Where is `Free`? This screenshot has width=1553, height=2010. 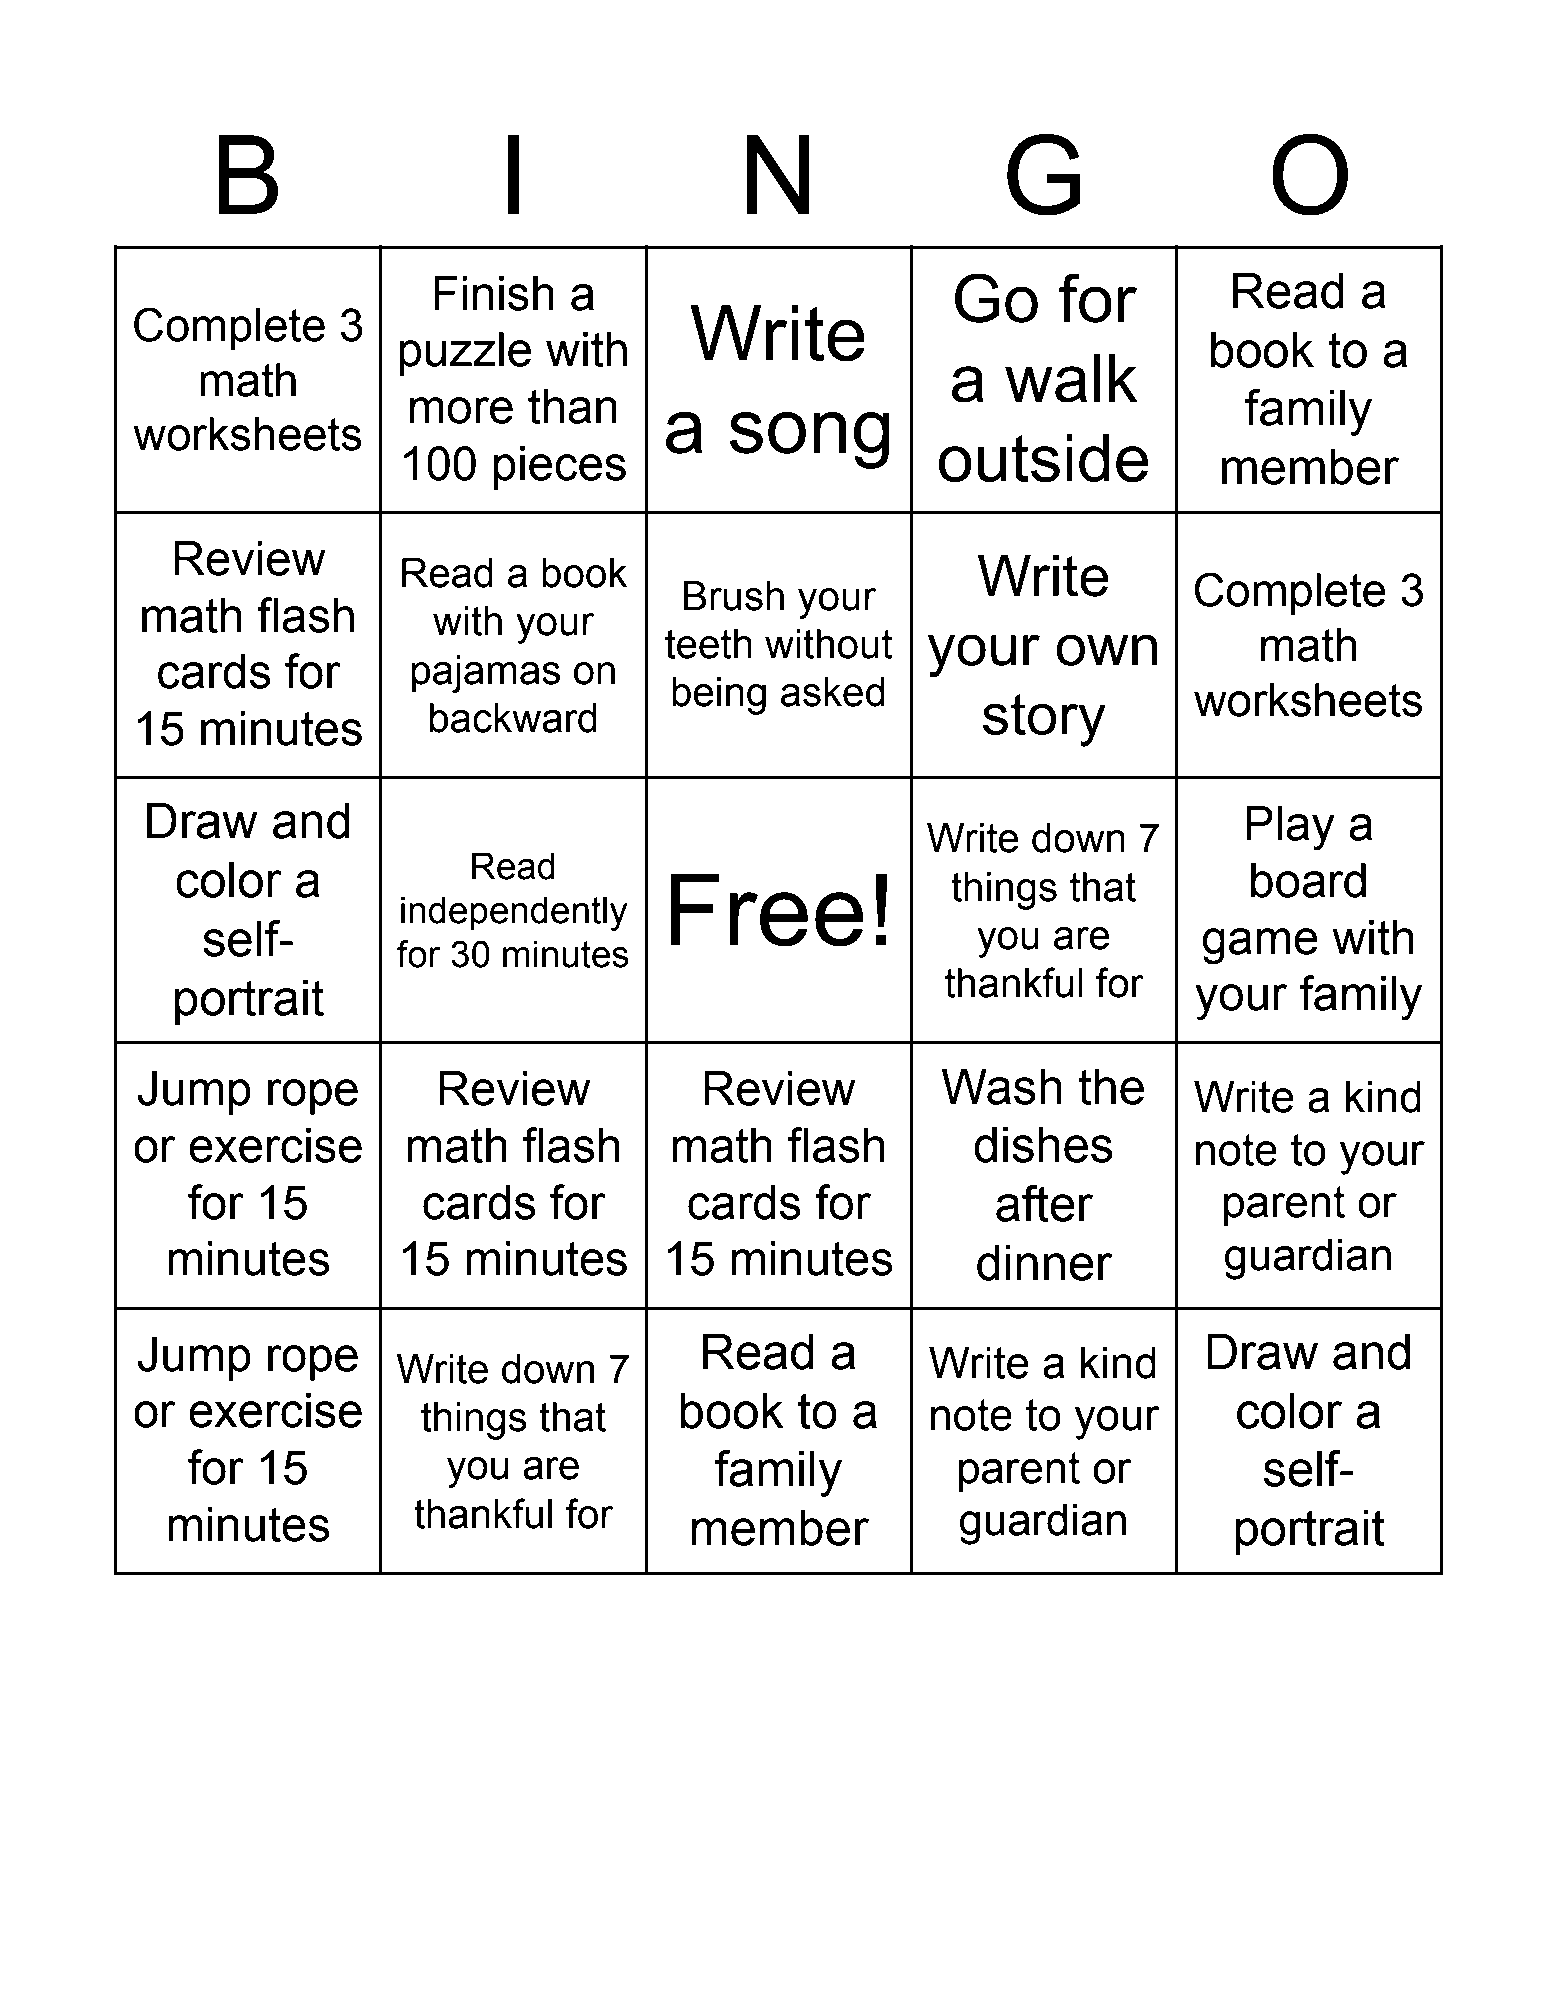 Free is located at coordinates (766, 910).
